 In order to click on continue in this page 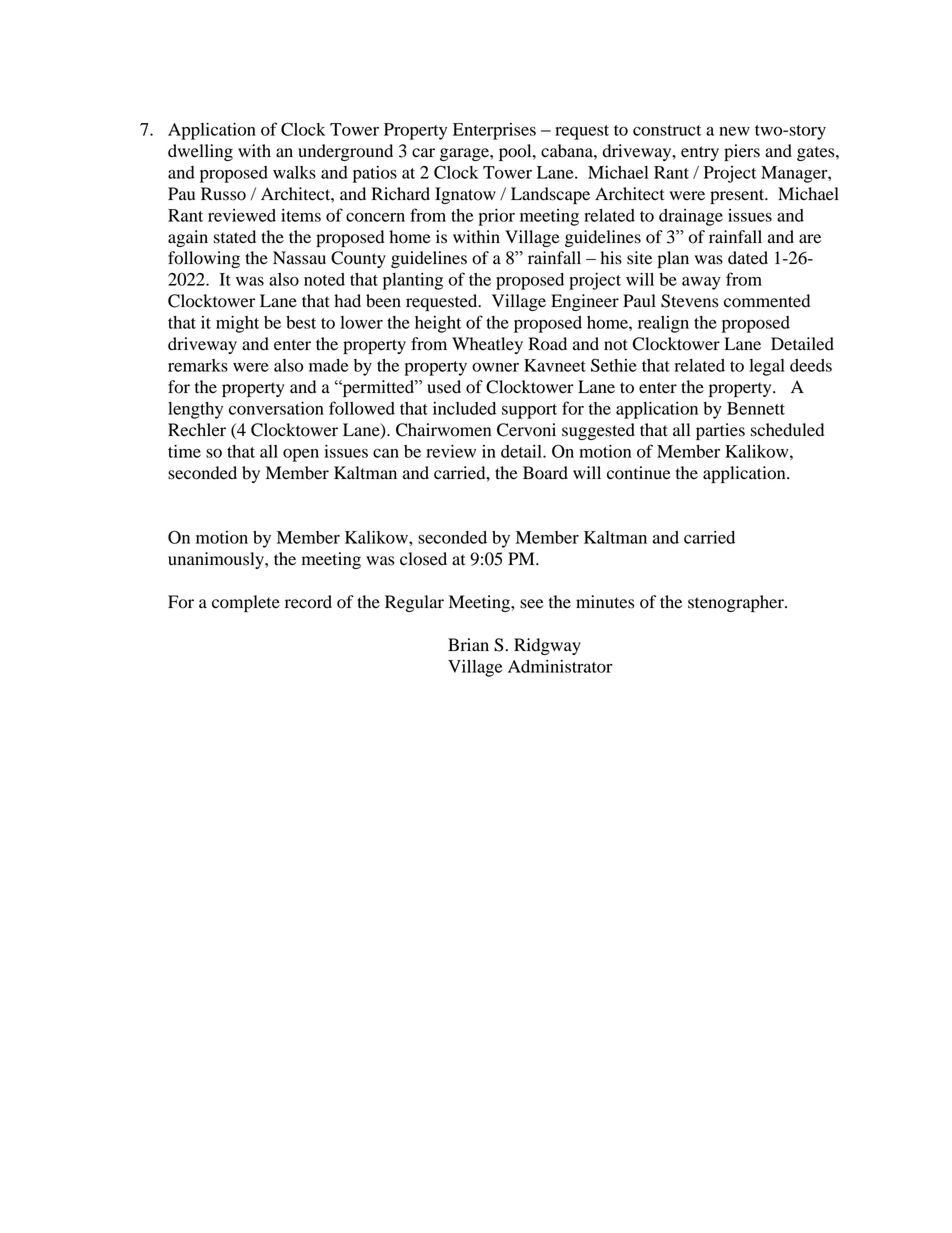, I will do `click(639, 473)`.
